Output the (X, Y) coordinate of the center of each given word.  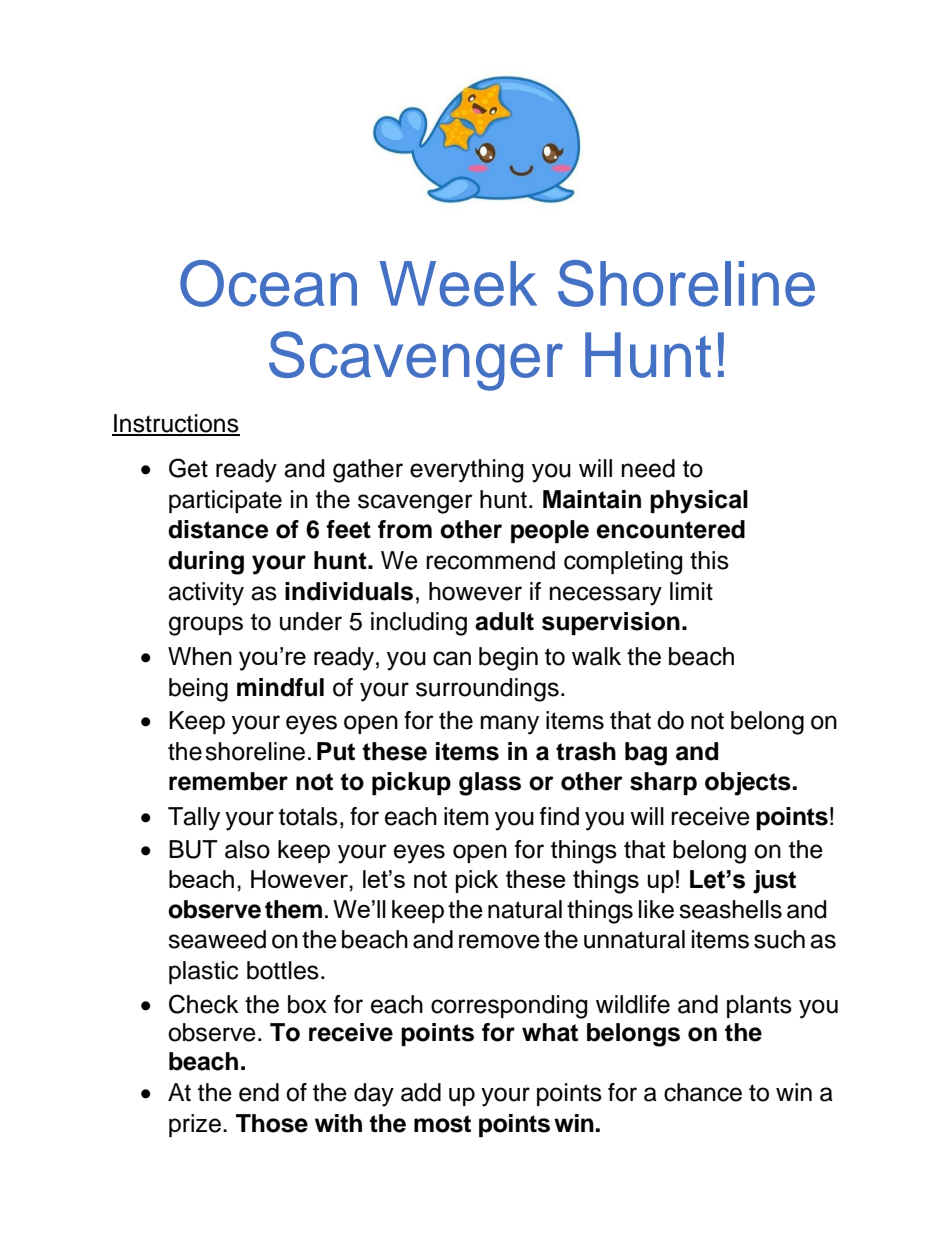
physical (699, 502)
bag (646, 754)
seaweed (217, 939)
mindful (280, 687)
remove (499, 941)
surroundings (487, 690)
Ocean (268, 283)
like (656, 909)
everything (466, 471)
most (442, 1124)
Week (458, 284)
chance (703, 1092)
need (648, 468)
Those (272, 1123)
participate (225, 501)
